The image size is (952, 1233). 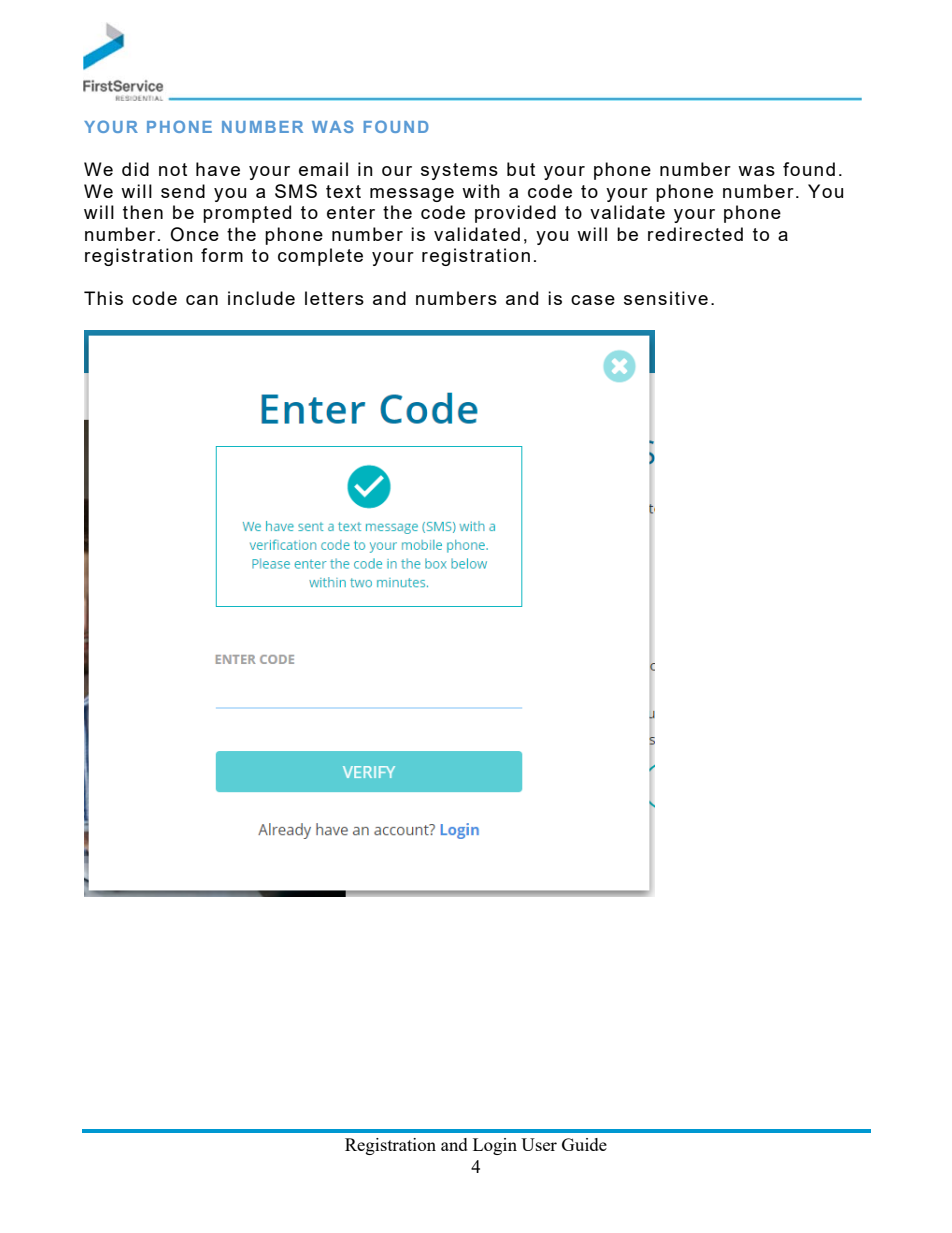 I want to click on redirected, so click(x=695, y=234).
